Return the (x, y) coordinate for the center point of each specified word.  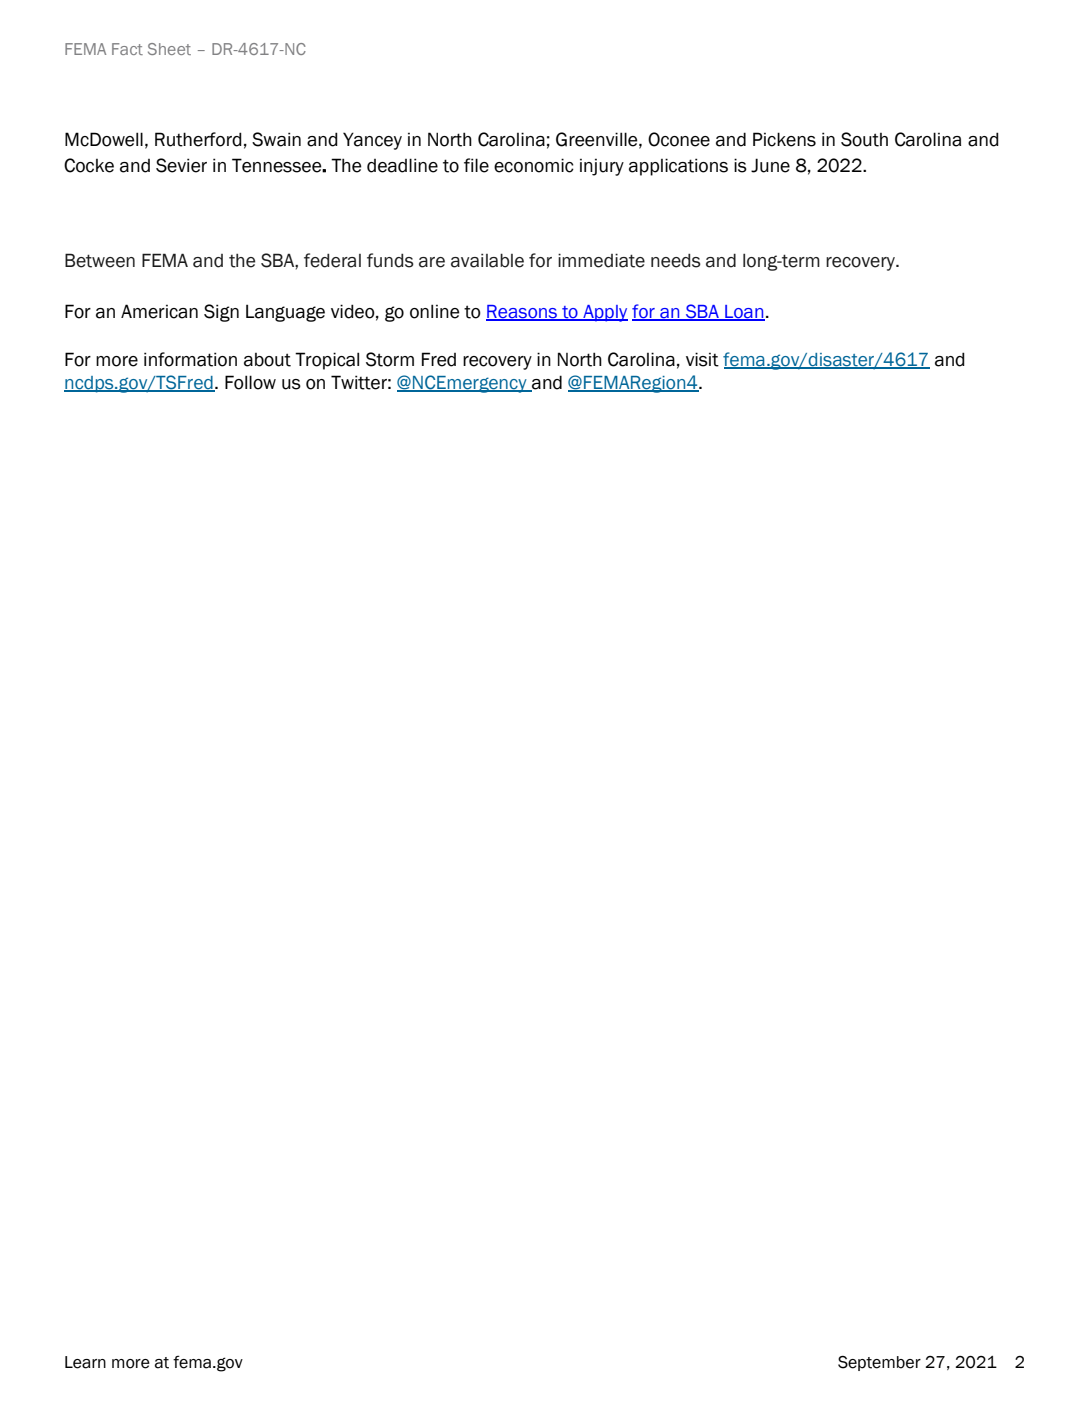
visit (702, 359)
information (190, 359)
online (435, 311)
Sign (221, 313)
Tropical (327, 361)
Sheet (169, 49)
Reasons (522, 312)
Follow (250, 382)
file (476, 165)
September (879, 1363)
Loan (744, 312)
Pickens (784, 139)
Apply (604, 313)
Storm (390, 359)
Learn (85, 1362)
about (267, 360)
